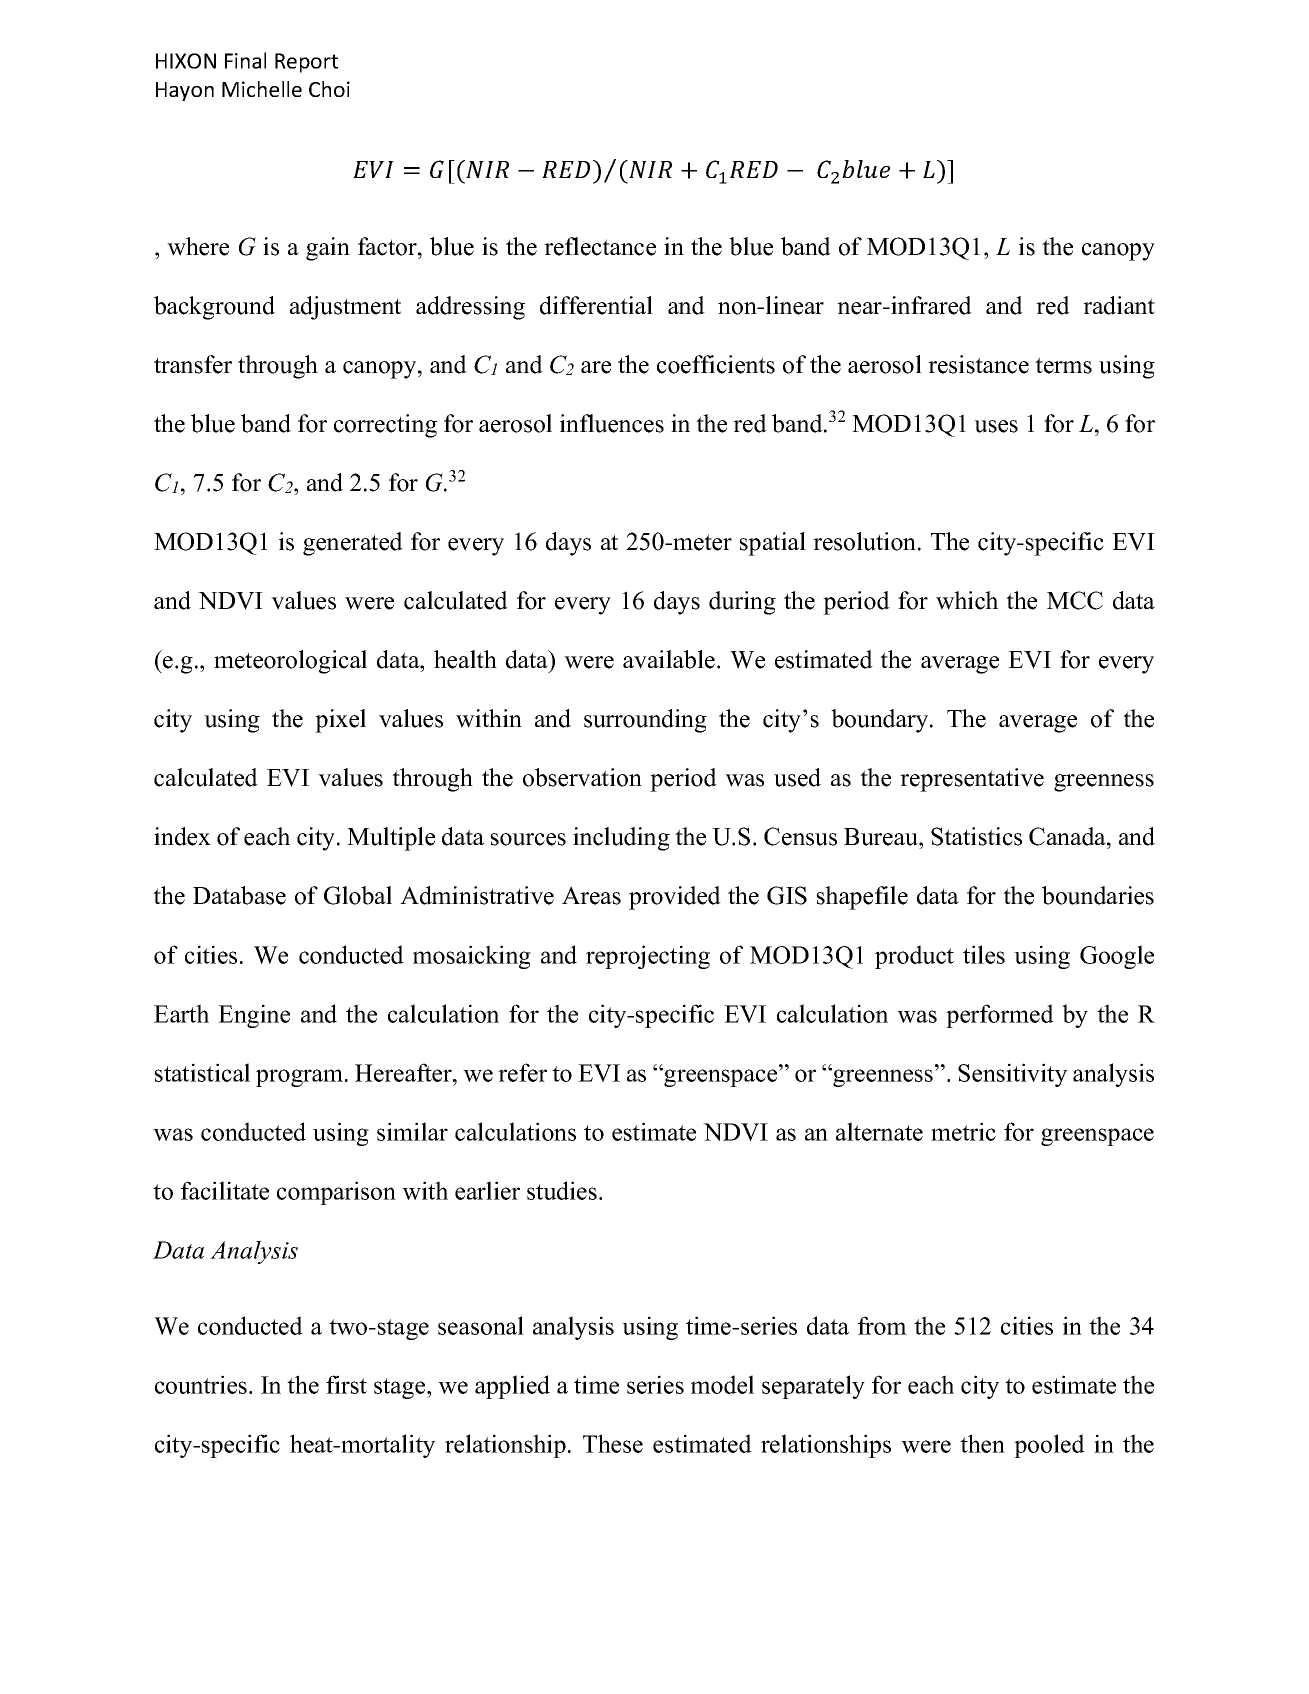 This screenshot has width=1309, height=1694. I want to click on provided, so click(675, 898).
